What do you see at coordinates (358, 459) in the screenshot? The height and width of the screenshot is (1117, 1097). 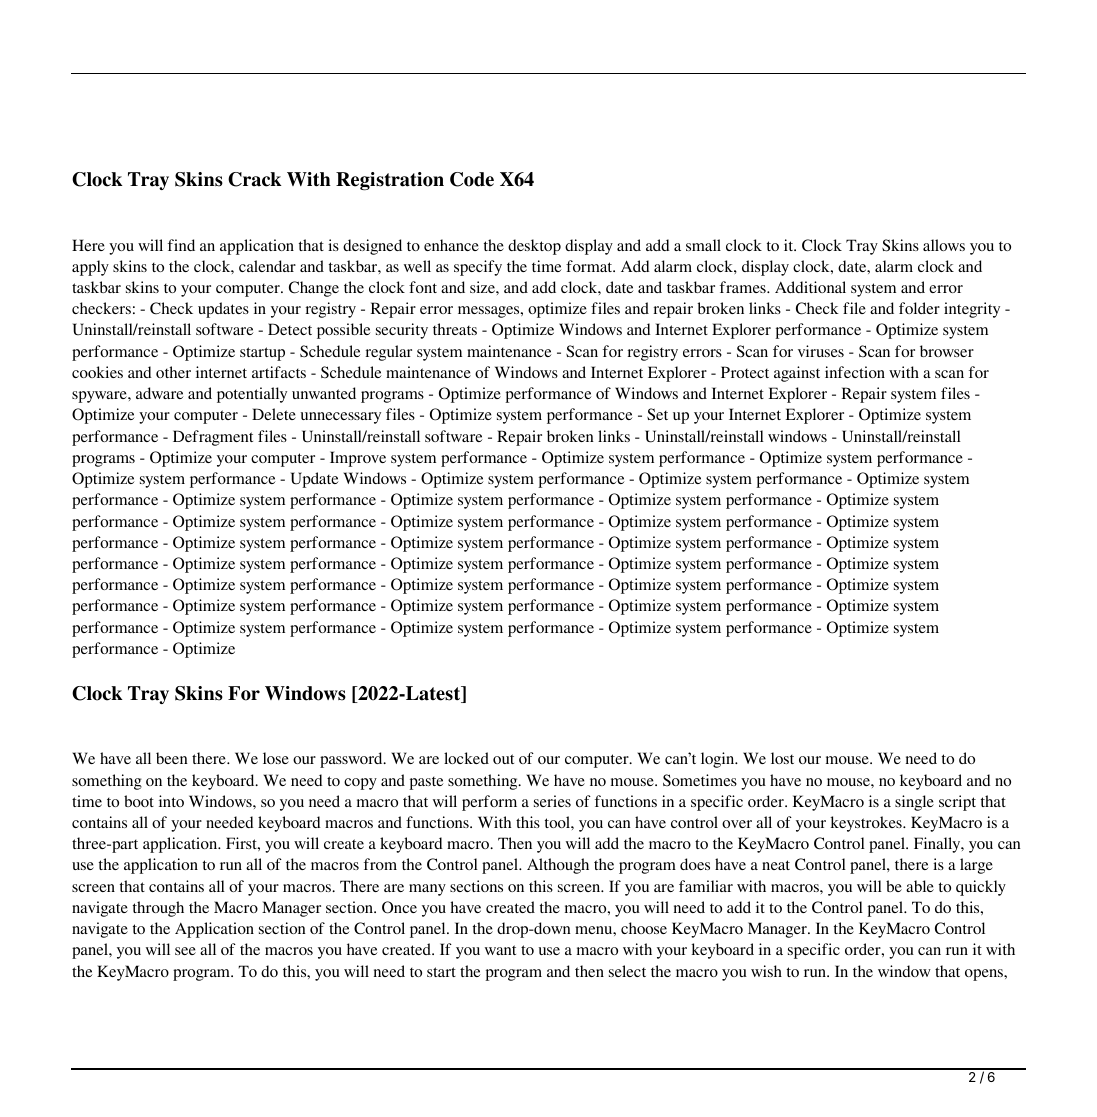 I see `Improve` at bounding box center [358, 459].
